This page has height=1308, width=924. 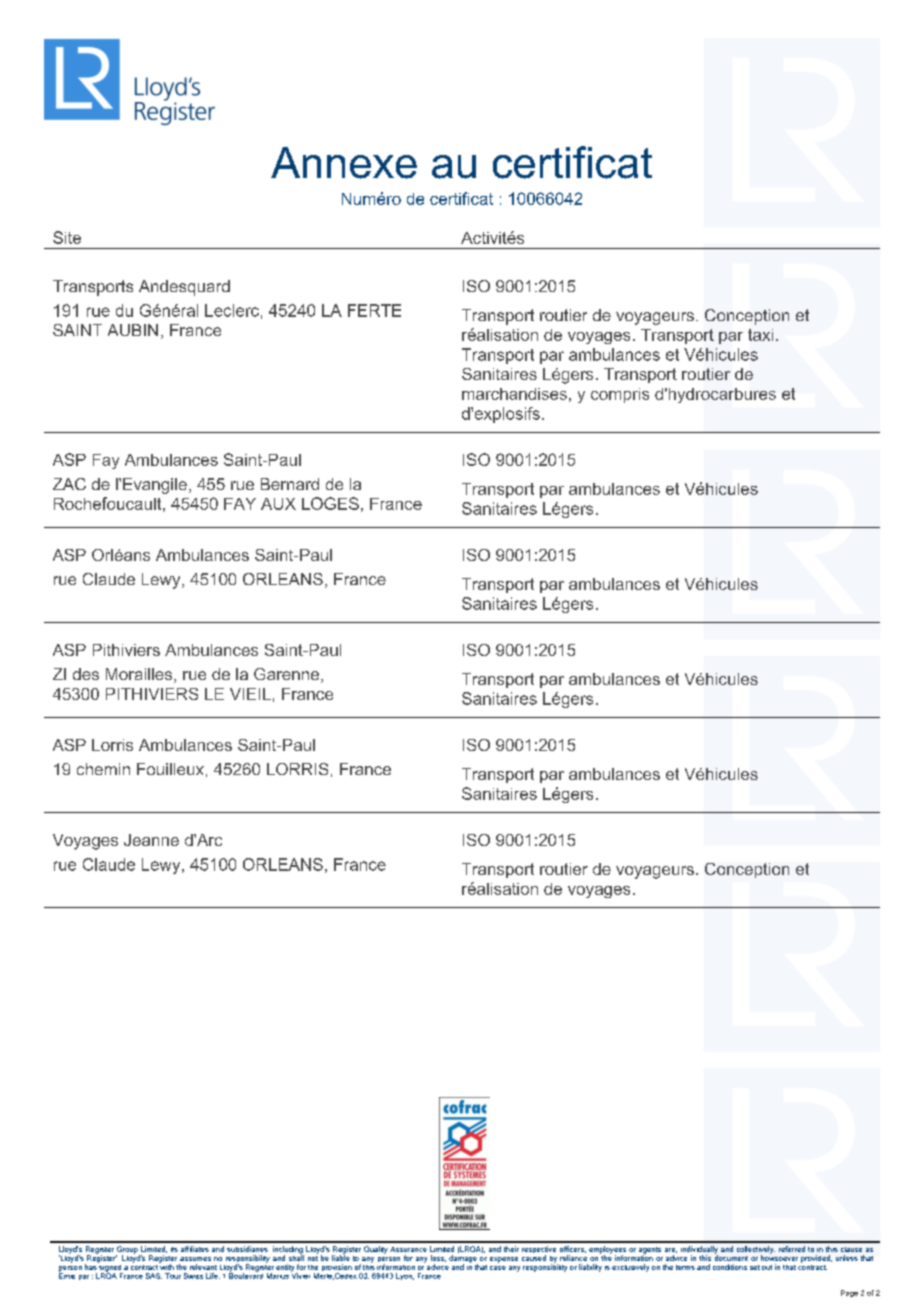 What do you see at coordinates (290, 484) in the page?
I see `Bernard` at bounding box center [290, 484].
